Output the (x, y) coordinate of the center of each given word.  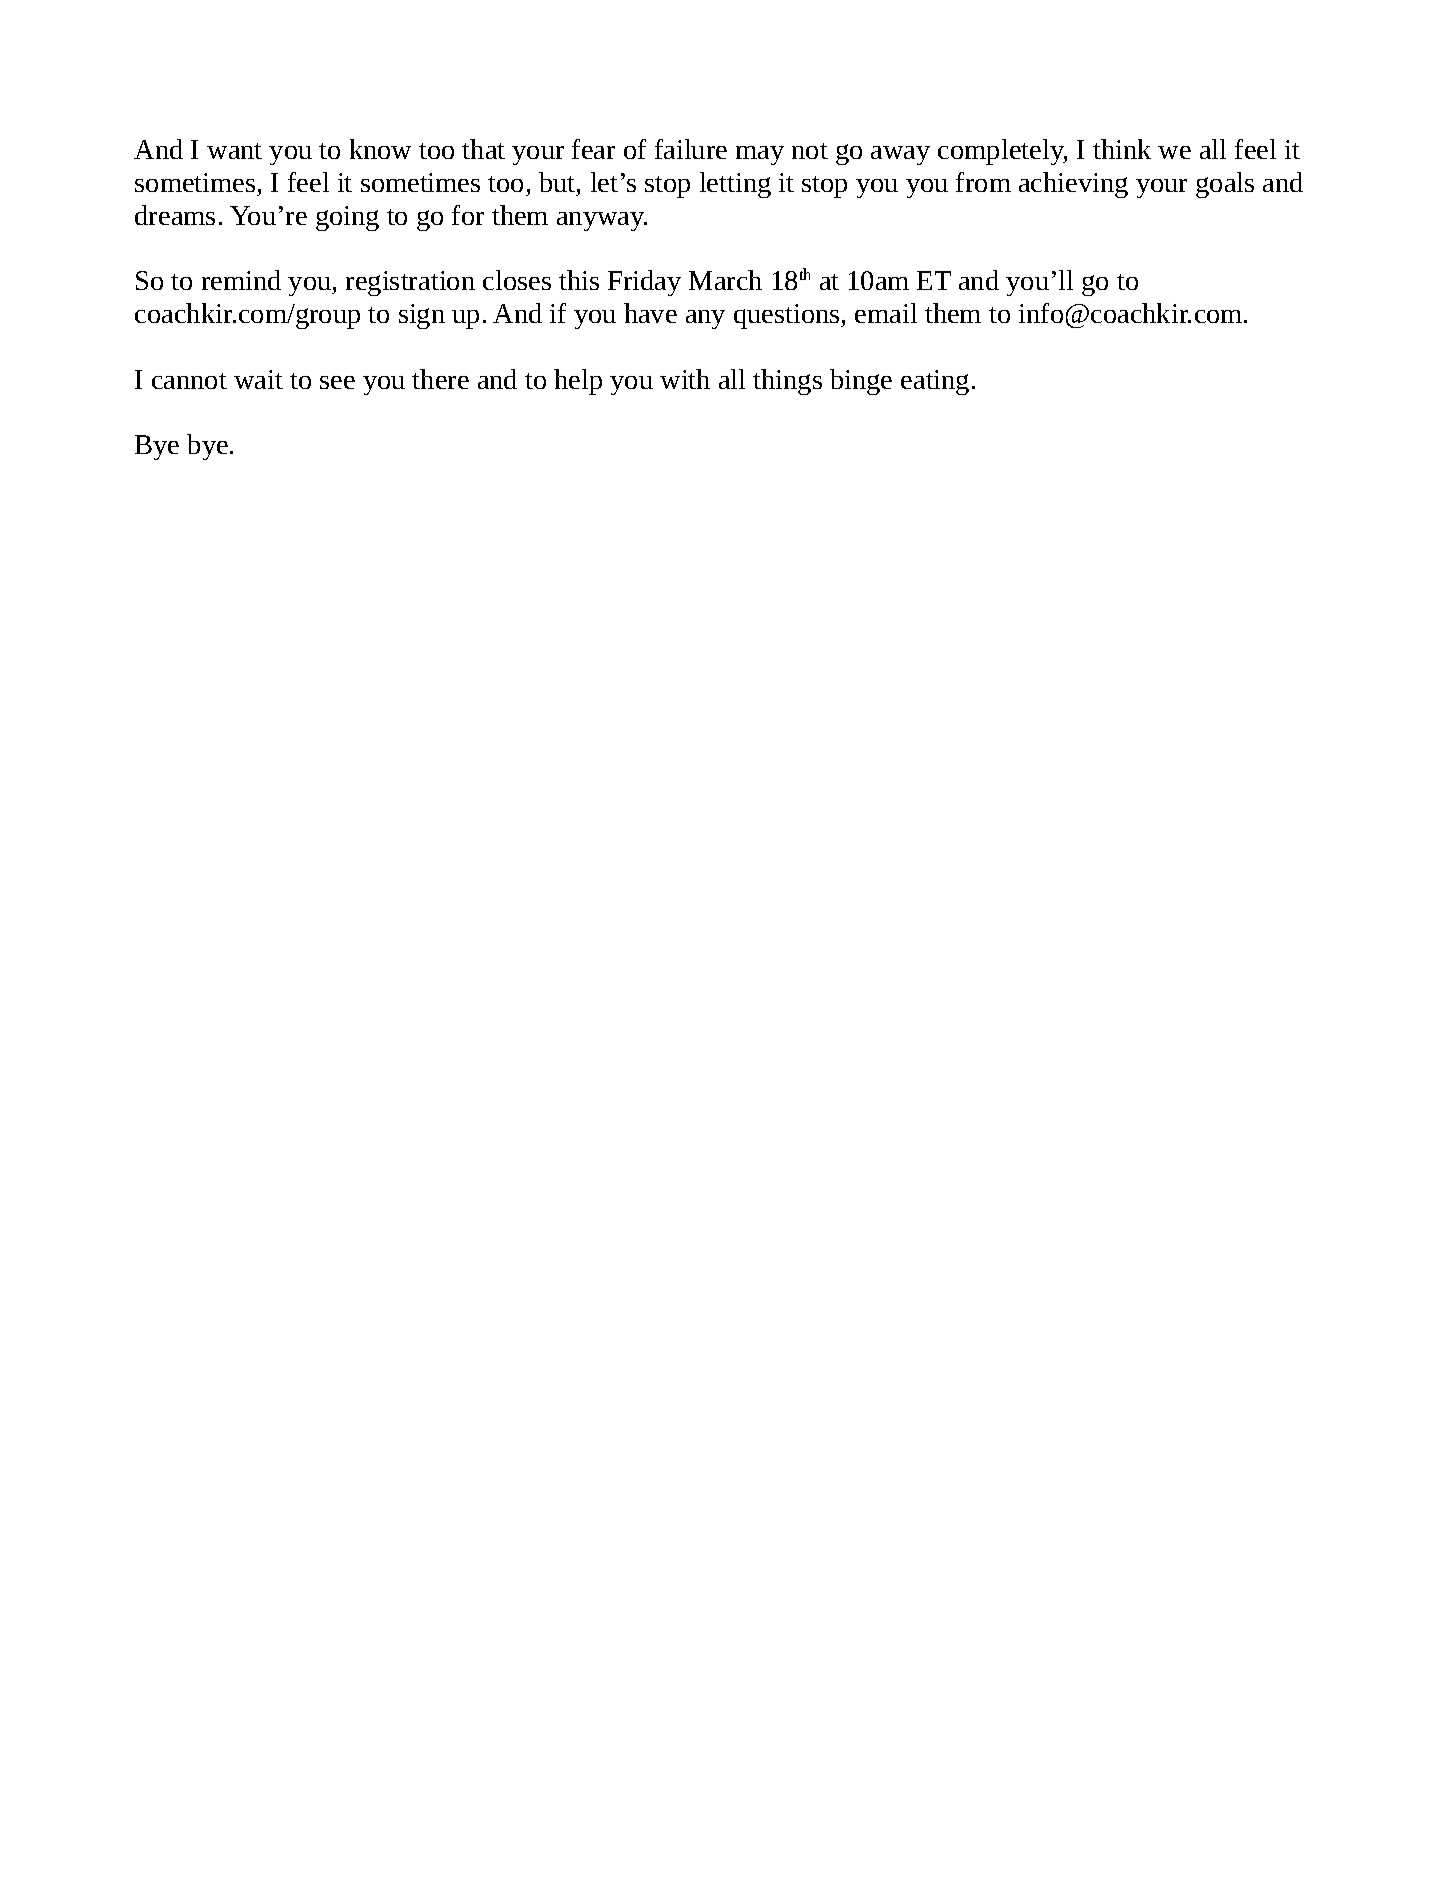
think (1122, 149)
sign (422, 316)
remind (241, 280)
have (650, 313)
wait (258, 379)
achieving (1073, 185)
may (760, 155)
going (347, 218)
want (234, 151)
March (725, 280)
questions (788, 316)
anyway (602, 221)
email (886, 313)
